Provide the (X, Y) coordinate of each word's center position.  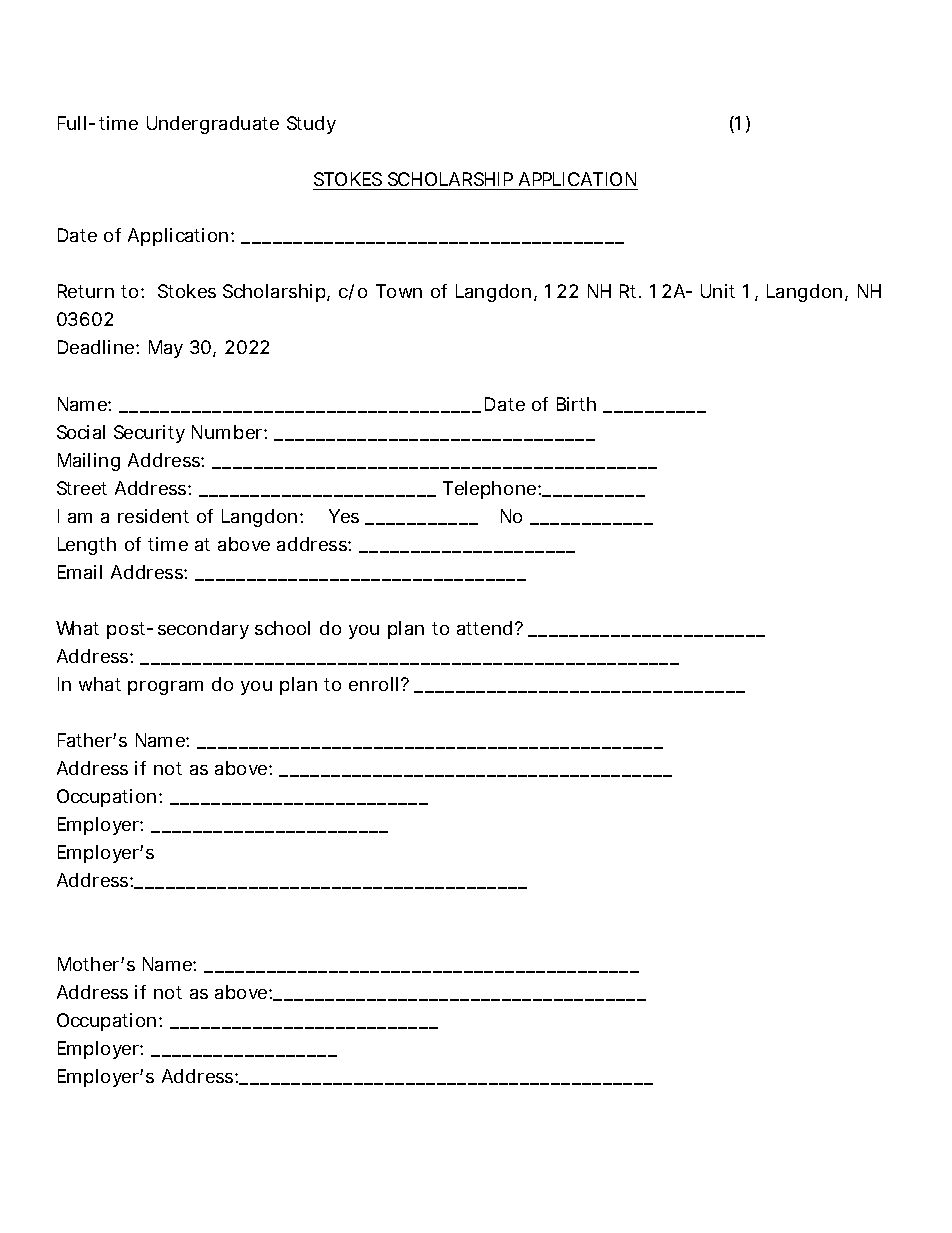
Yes (344, 516)
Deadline (97, 347)
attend (484, 628)
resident (153, 516)
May (166, 349)
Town (399, 291)
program (165, 688)
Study (311, 125)
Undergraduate (213, 125)
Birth (576, 404)
